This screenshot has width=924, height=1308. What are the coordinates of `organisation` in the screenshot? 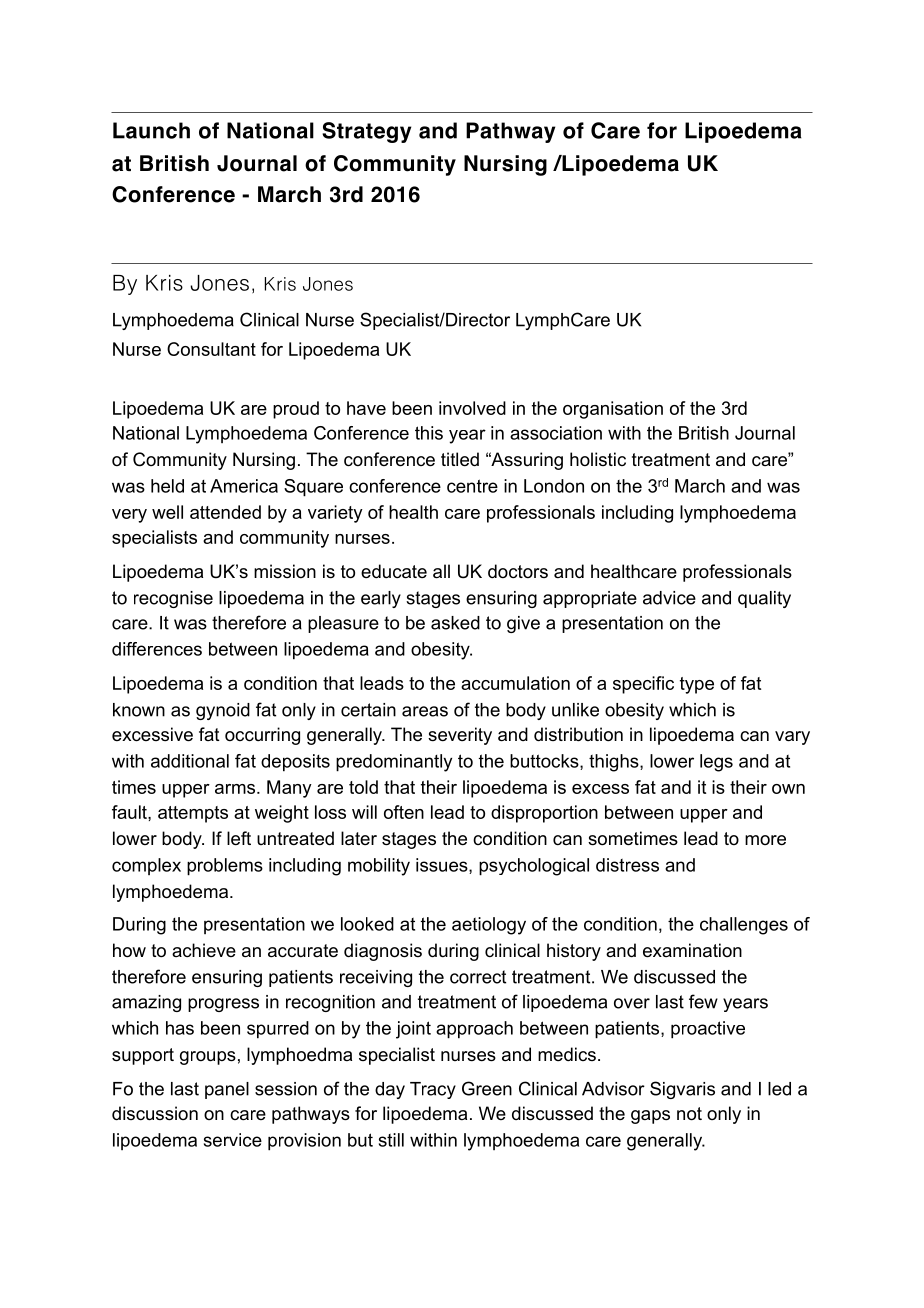 It's located at (613, 410).
